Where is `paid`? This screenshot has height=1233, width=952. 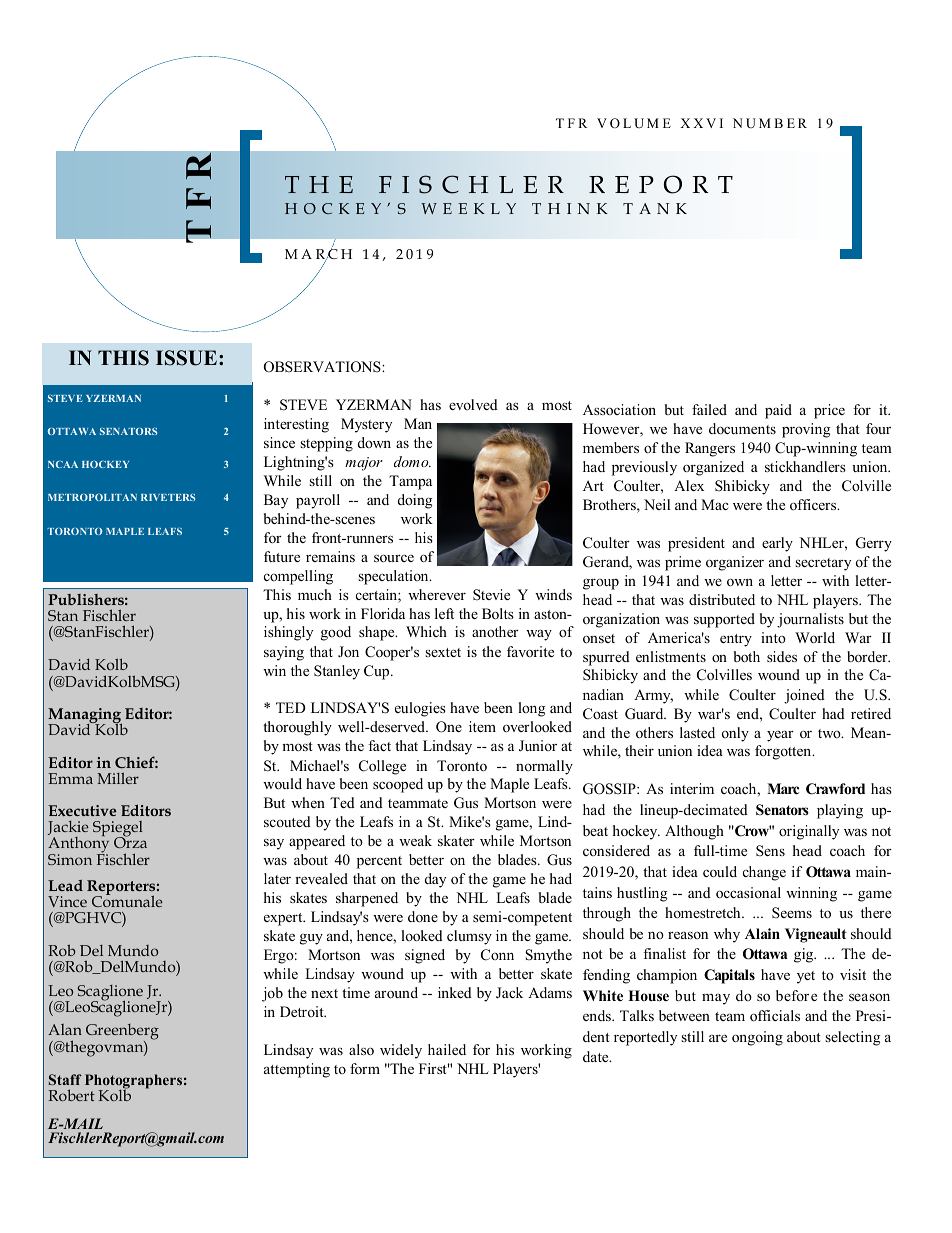
paid is located at coordinates (778, 411).
